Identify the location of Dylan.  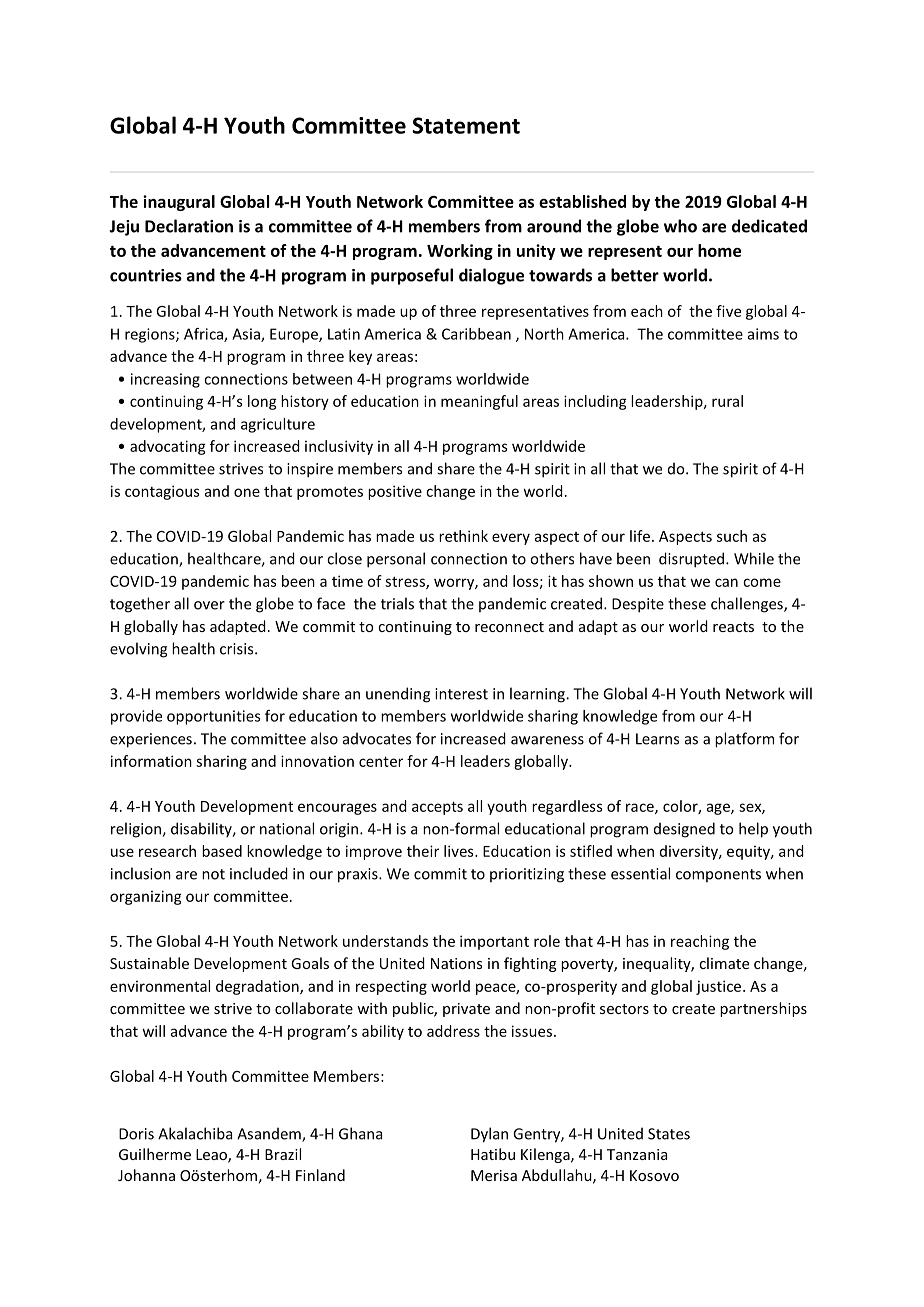
(489, 1135).
